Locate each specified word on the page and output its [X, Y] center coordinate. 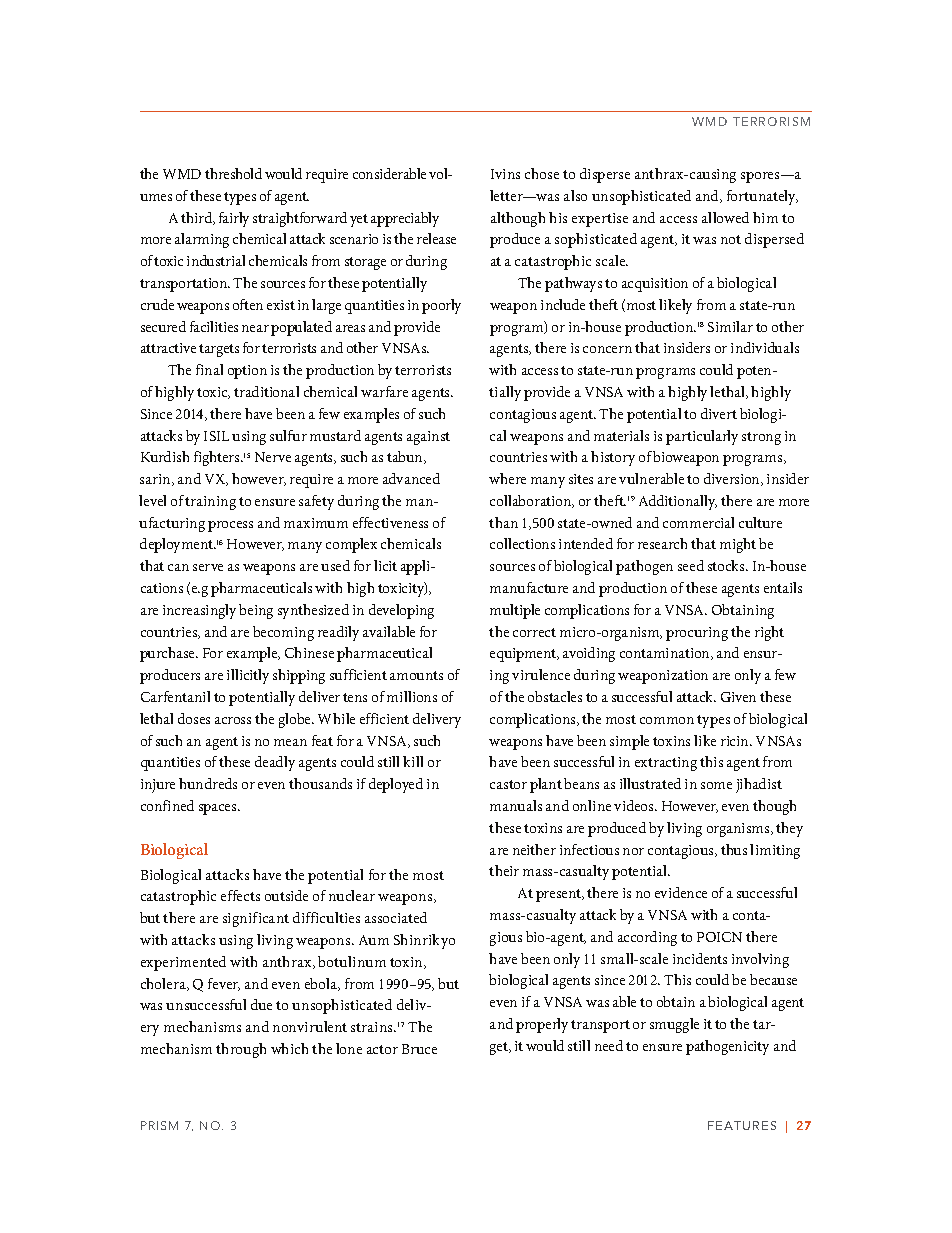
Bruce [419, 1049]
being [256, 611]
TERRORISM [771, 121]
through [241, 1050]
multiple [515, 611]
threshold [233, 173]
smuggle [674, 1025]
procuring [697, 634]
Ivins [505, 174]
